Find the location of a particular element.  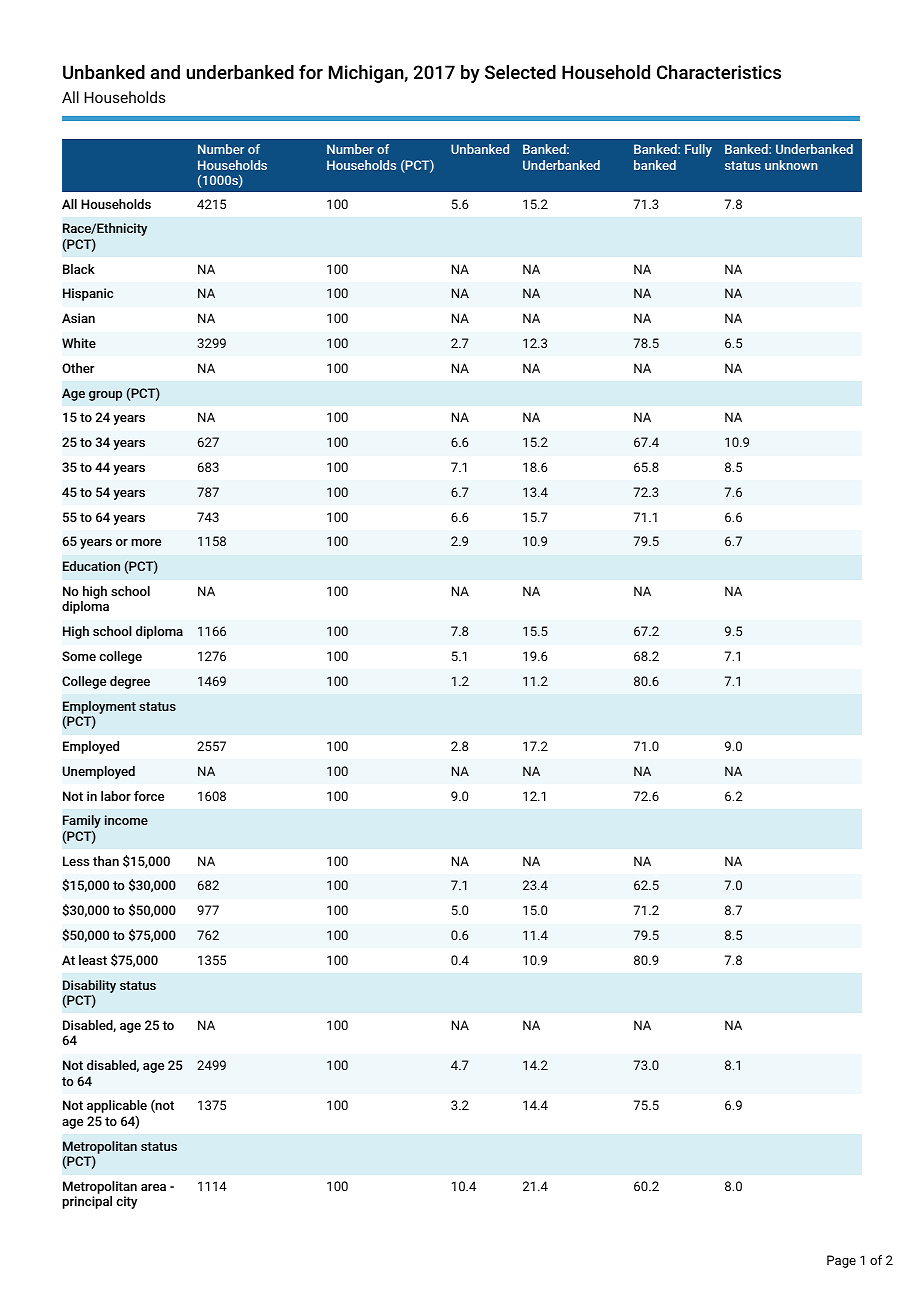

principal is located at coordinates (87, 1202).
